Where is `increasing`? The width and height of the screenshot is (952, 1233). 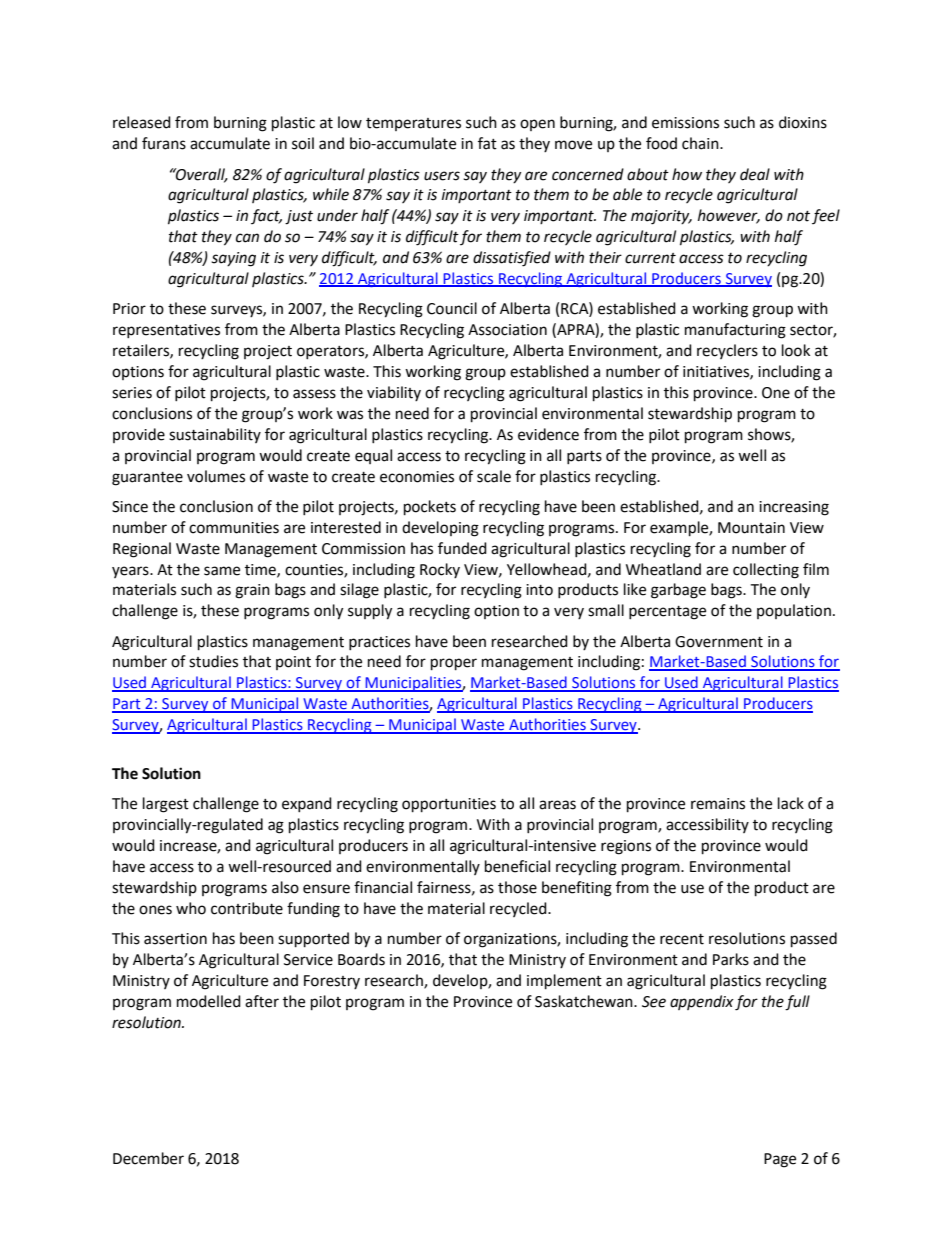 increasing is located at coordinates (794, 508).
